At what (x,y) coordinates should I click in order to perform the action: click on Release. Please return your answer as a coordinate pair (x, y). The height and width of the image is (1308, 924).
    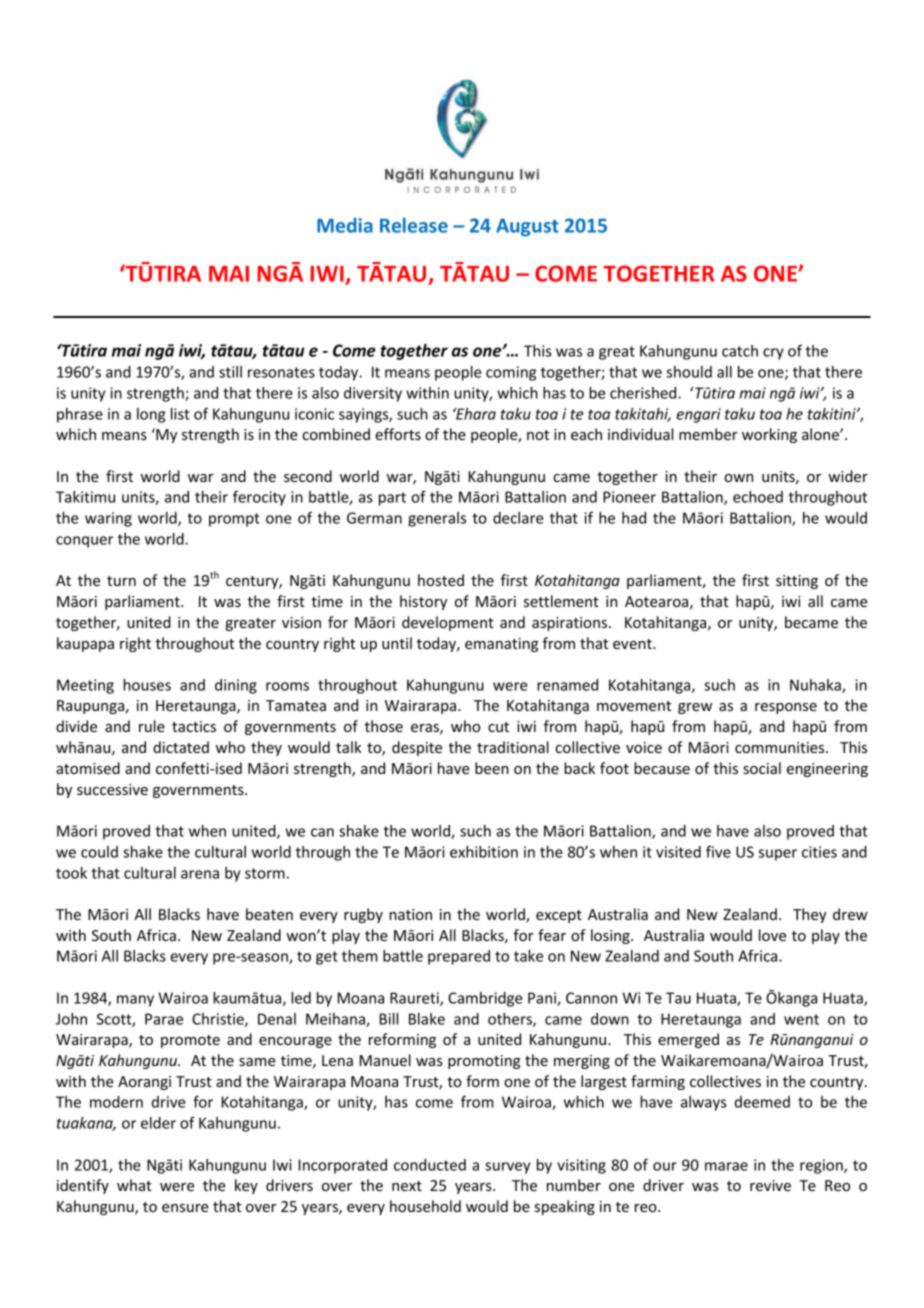
    Looking at the image, I should click on (414, 225).
